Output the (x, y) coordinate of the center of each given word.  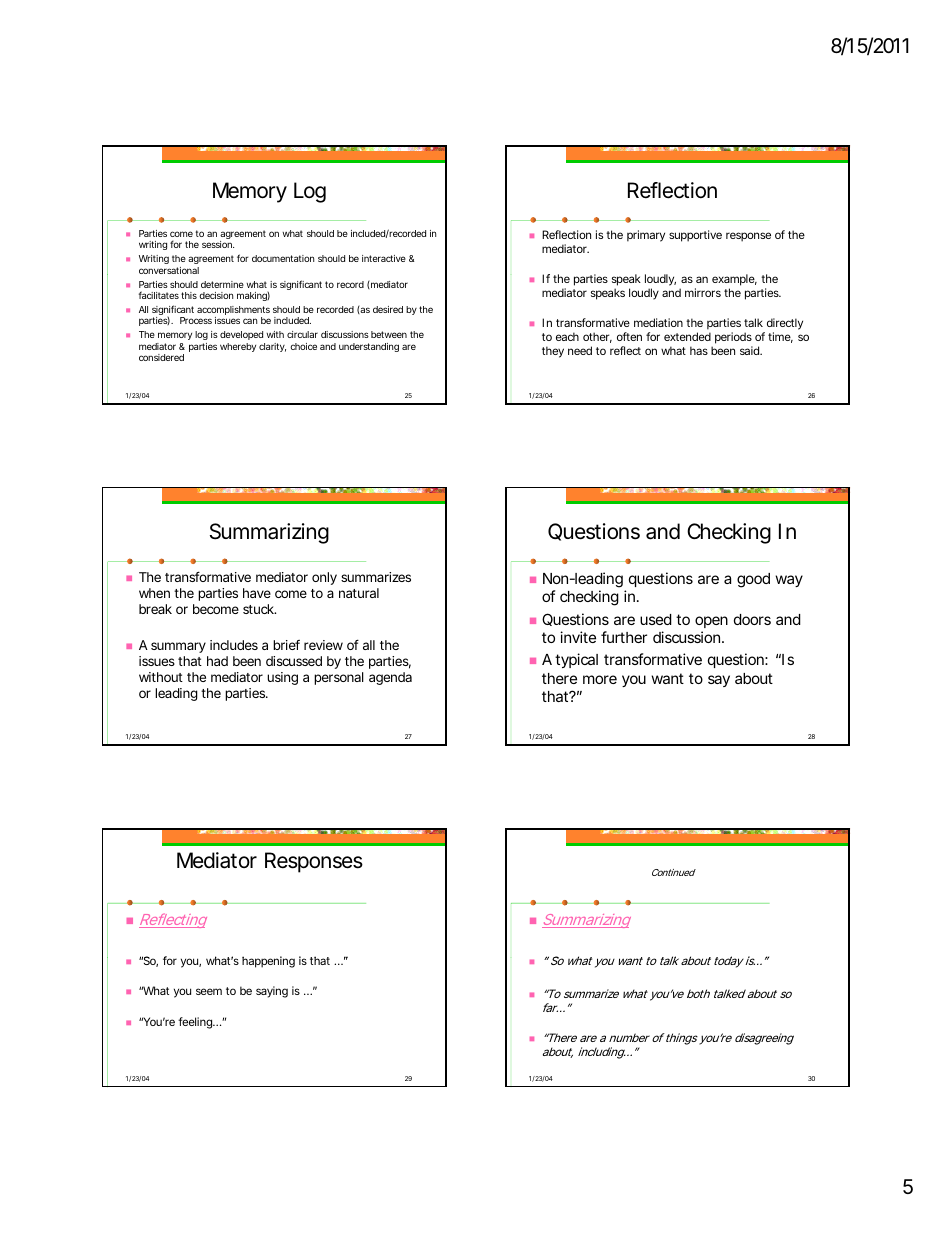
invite (578, 637)
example (734, 281)
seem (209, 991)
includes (234, 645)
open (711, 622)
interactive (384, 258)
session (218, 244)
